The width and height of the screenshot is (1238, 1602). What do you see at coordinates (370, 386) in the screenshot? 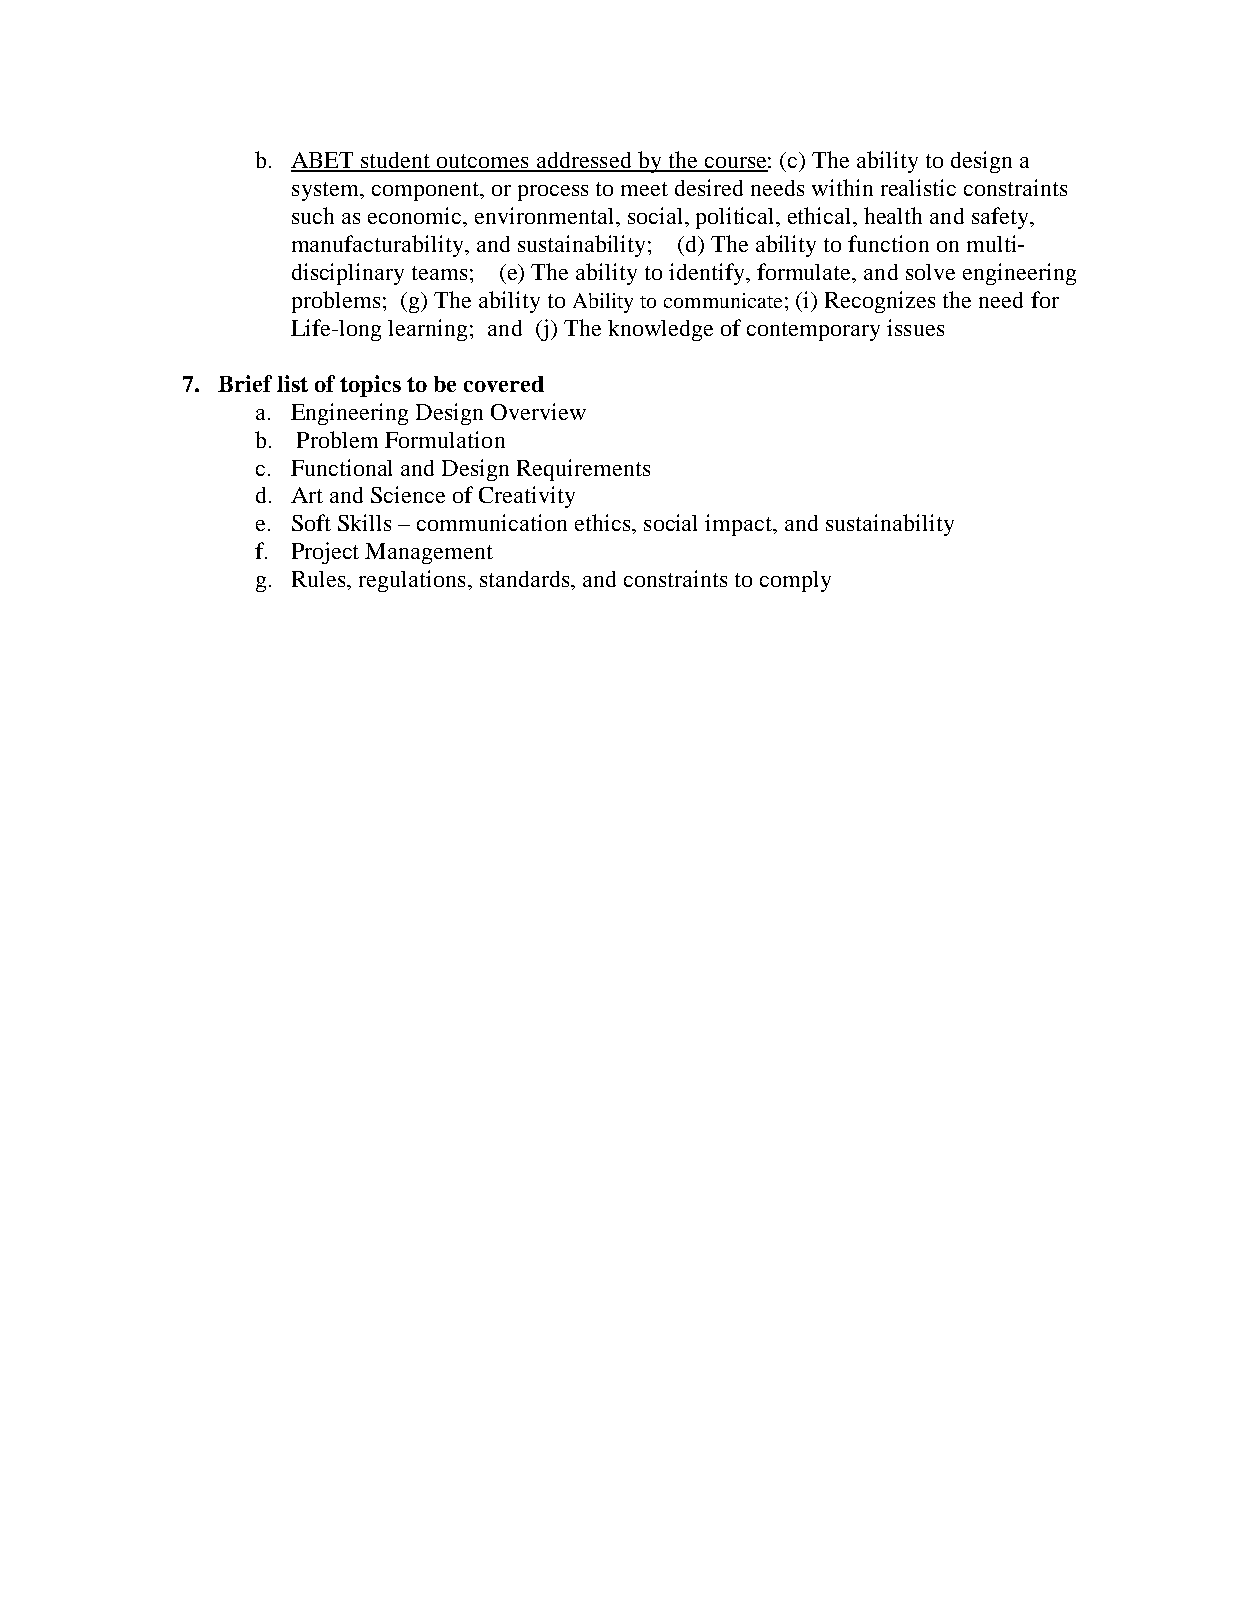
I see `topics` at bounding box center [370, 386].
